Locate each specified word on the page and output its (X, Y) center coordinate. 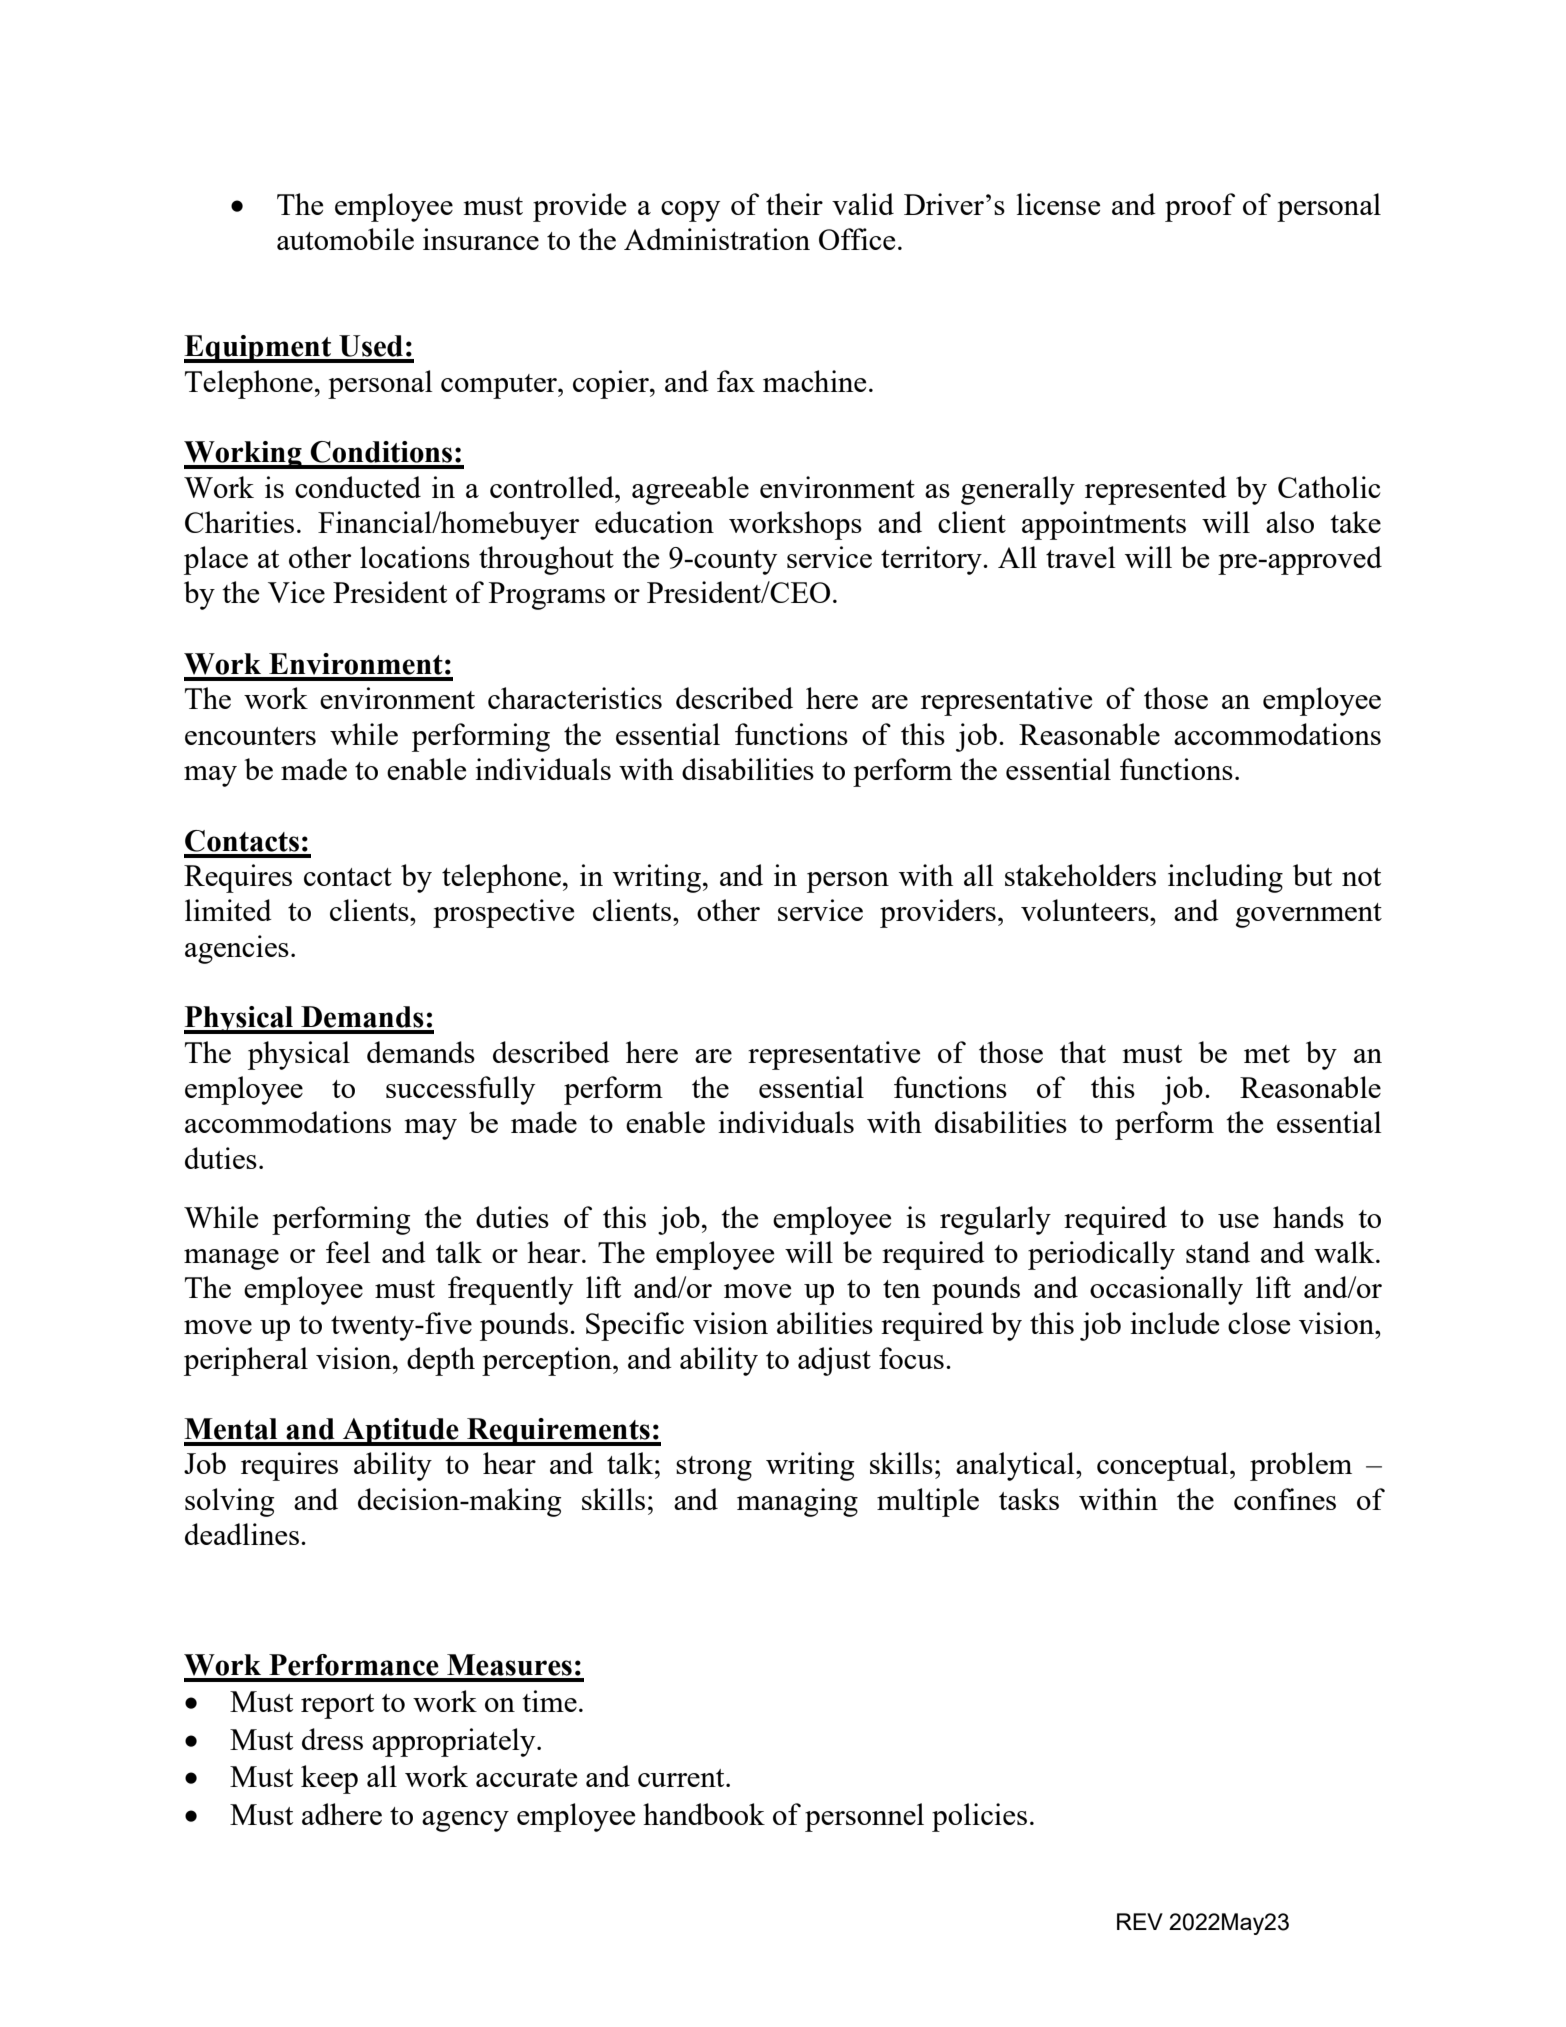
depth (441, 1361)
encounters (250, 736)
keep (329, 1779)
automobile (345, 239)
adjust (834, 1361)
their (794, 204)
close (1259, 1323)
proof (1200, 207)
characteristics (575, 698)
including (1225, 878)
